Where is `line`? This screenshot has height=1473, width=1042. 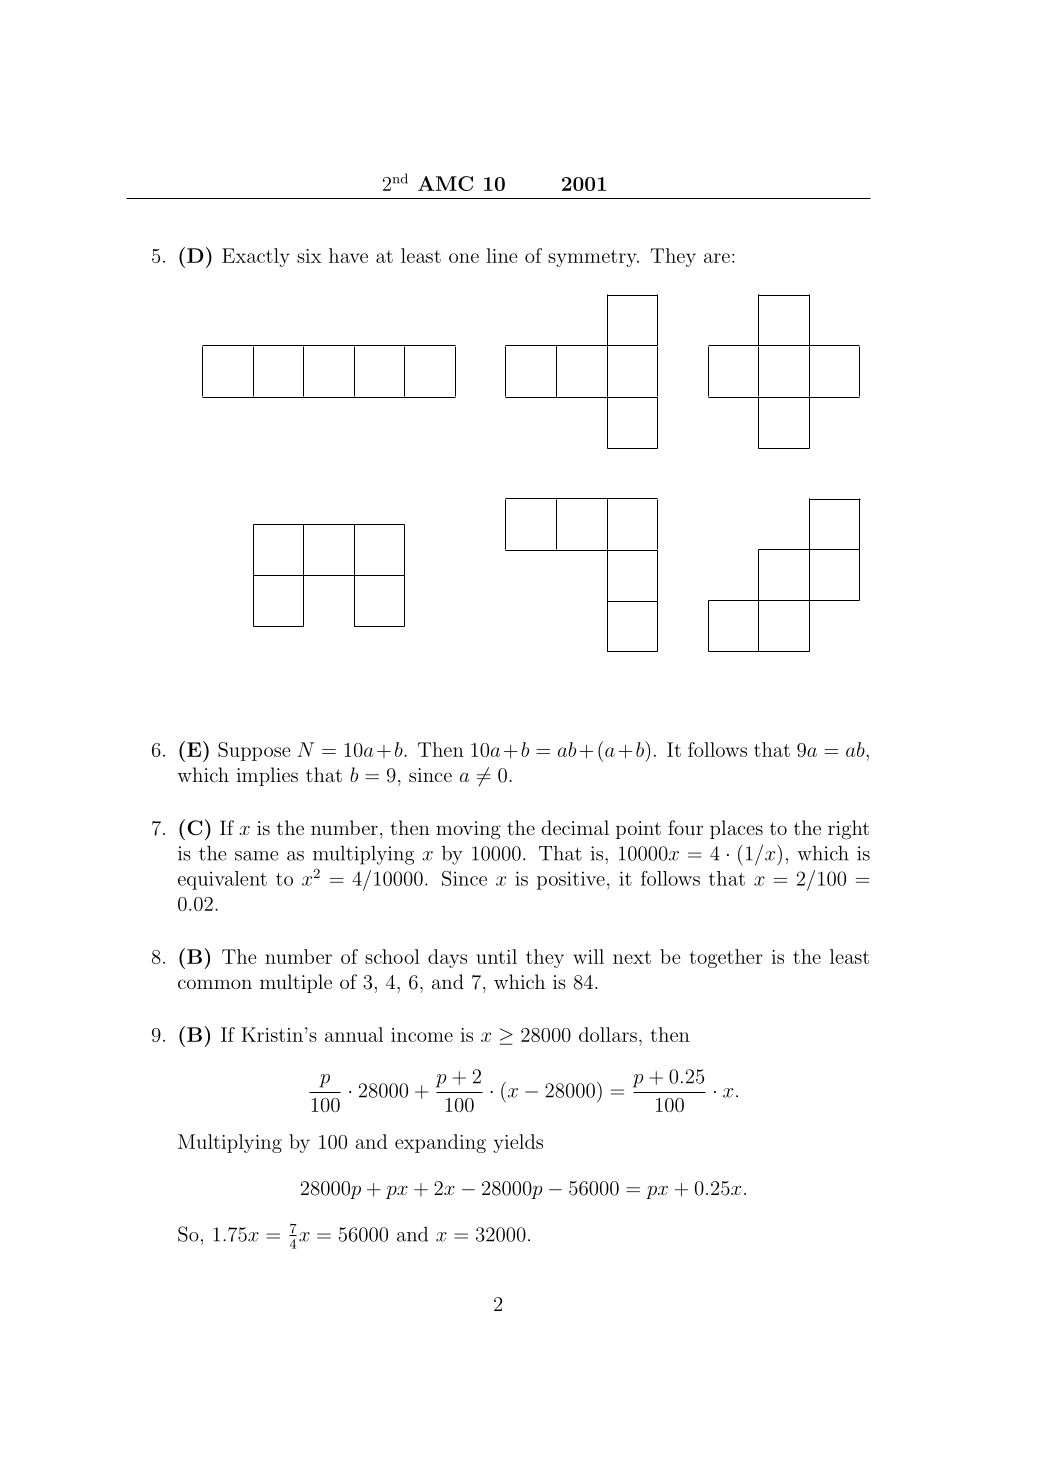
line is located at coordinates (502, 255).
